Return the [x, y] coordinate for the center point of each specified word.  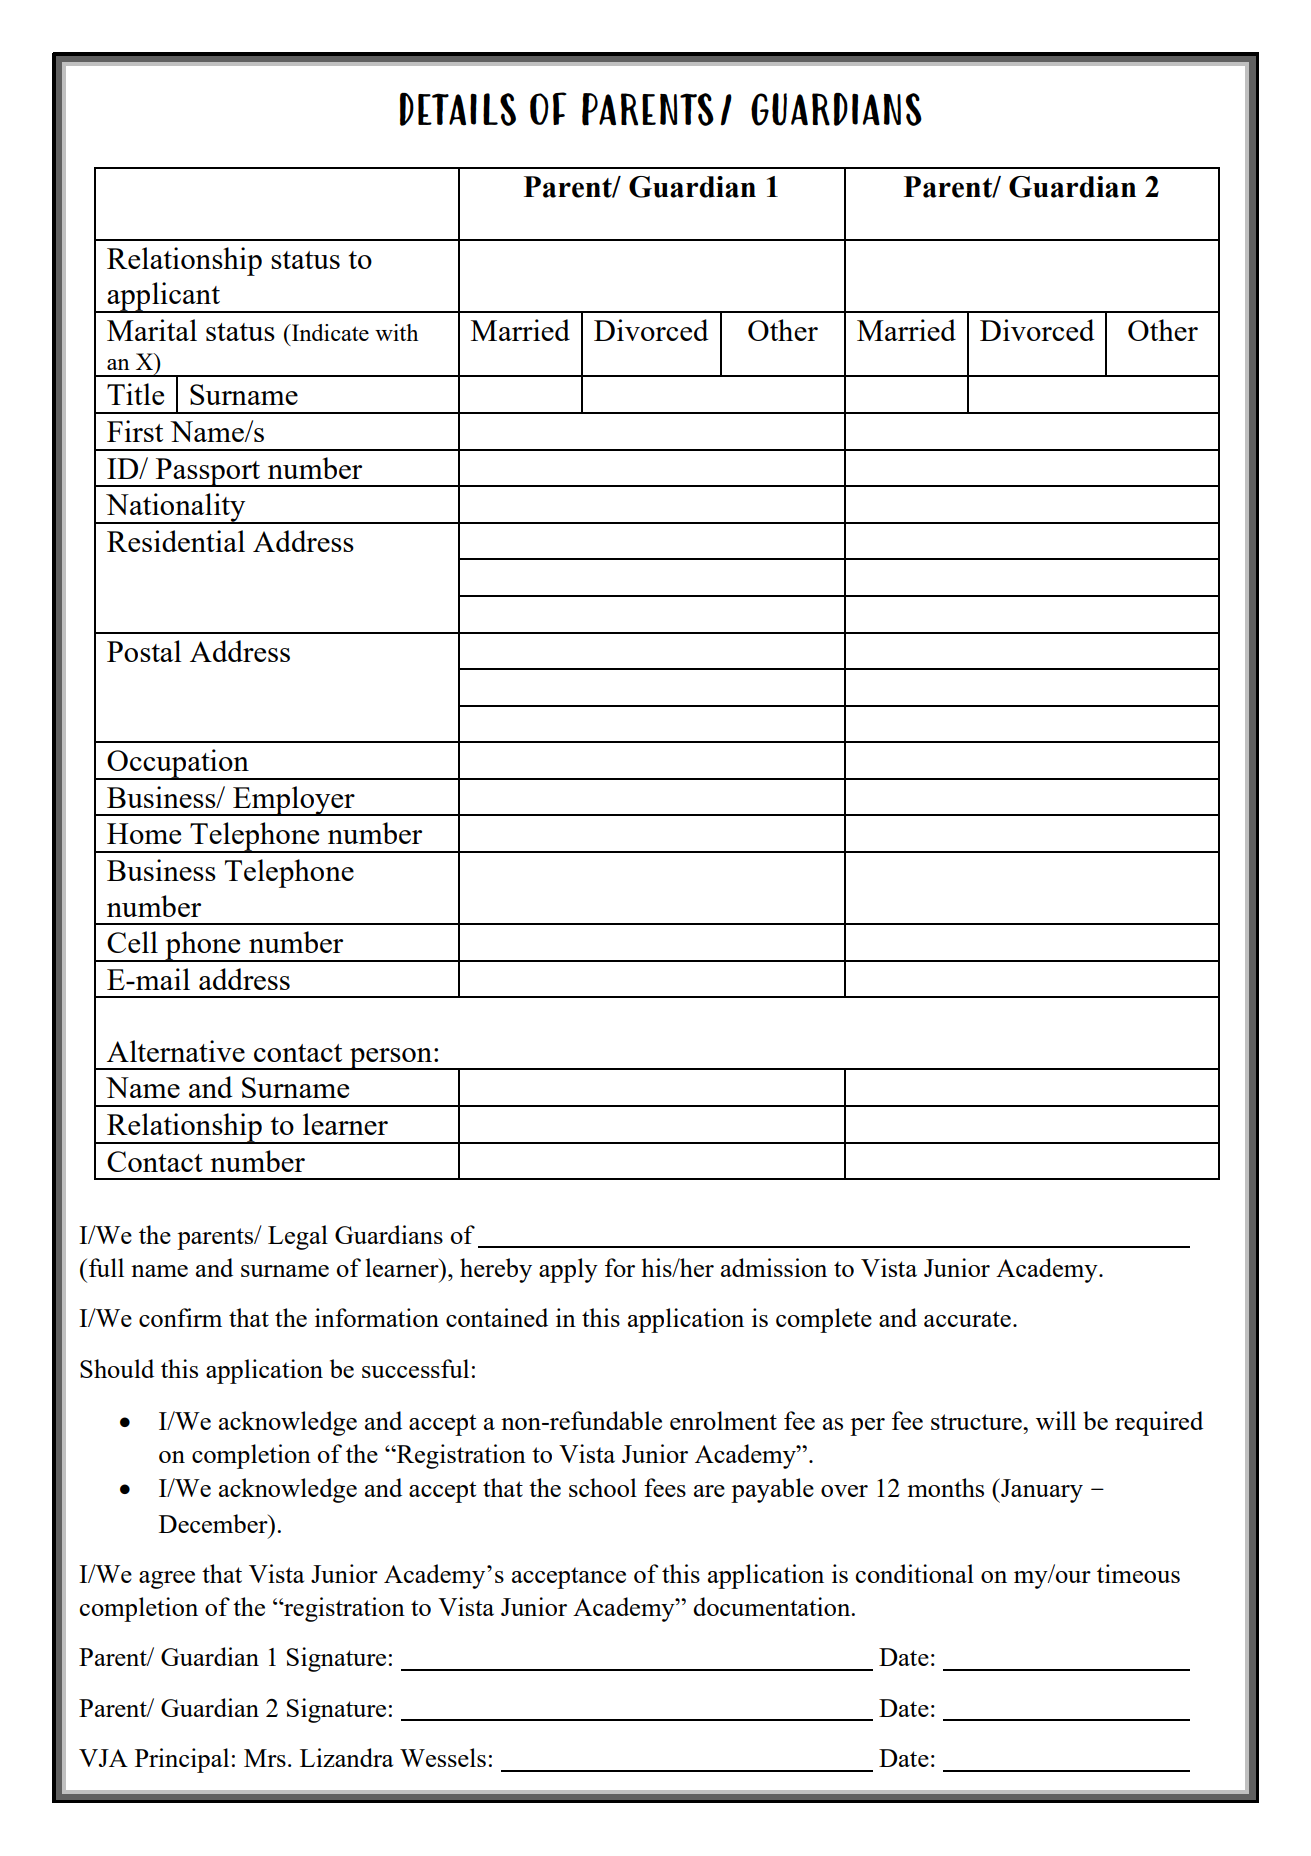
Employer [294, 801]
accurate [967, 1319]
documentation [773, 1606]
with [396, 332]
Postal [144, 651]
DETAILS [458, 109]
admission [774, 1267]
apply [568, 1270]
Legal [298, 1237]
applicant [163, 297]
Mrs [265, 1758]
